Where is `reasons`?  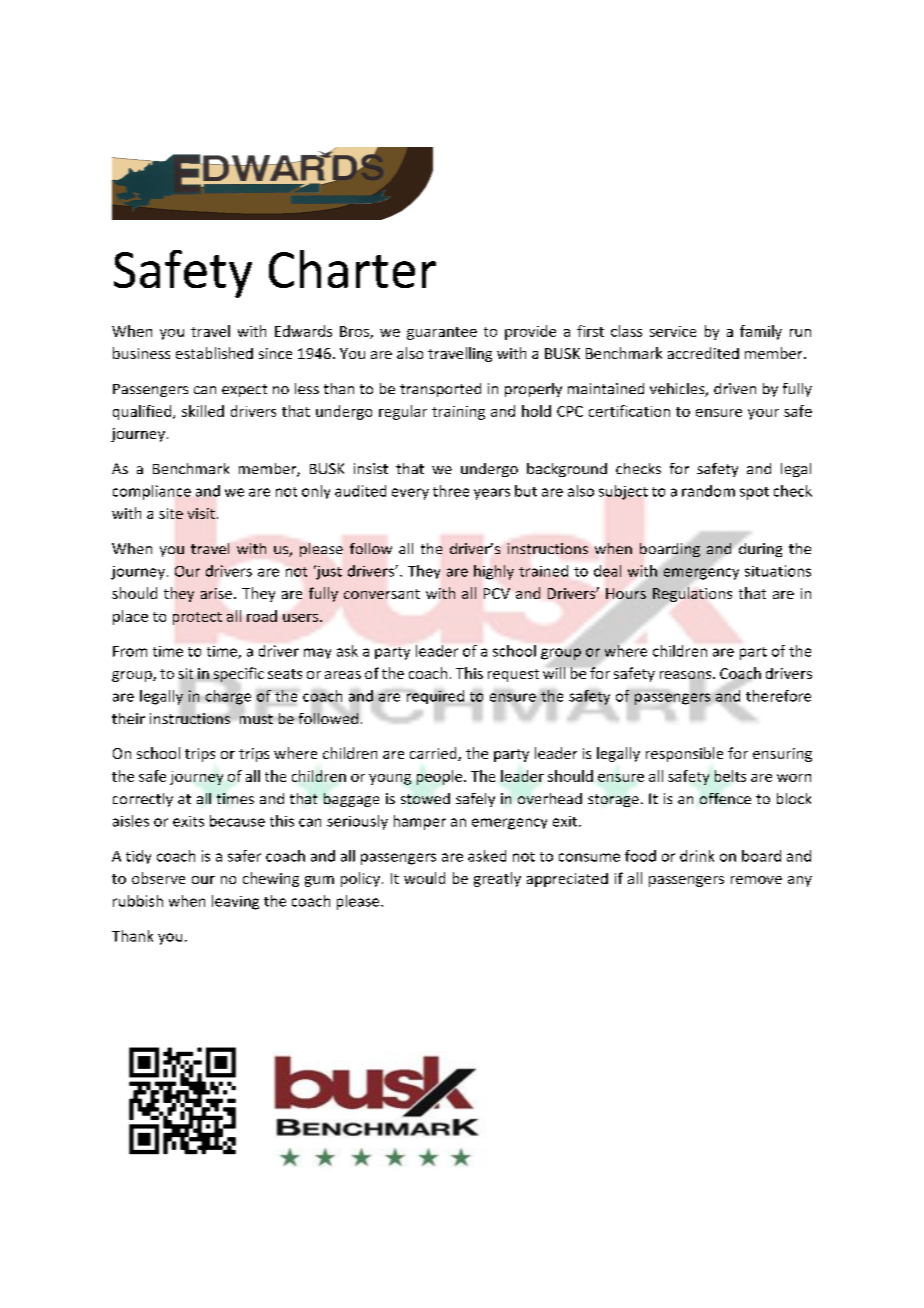 reasons is located at coordinates (687, 676).
